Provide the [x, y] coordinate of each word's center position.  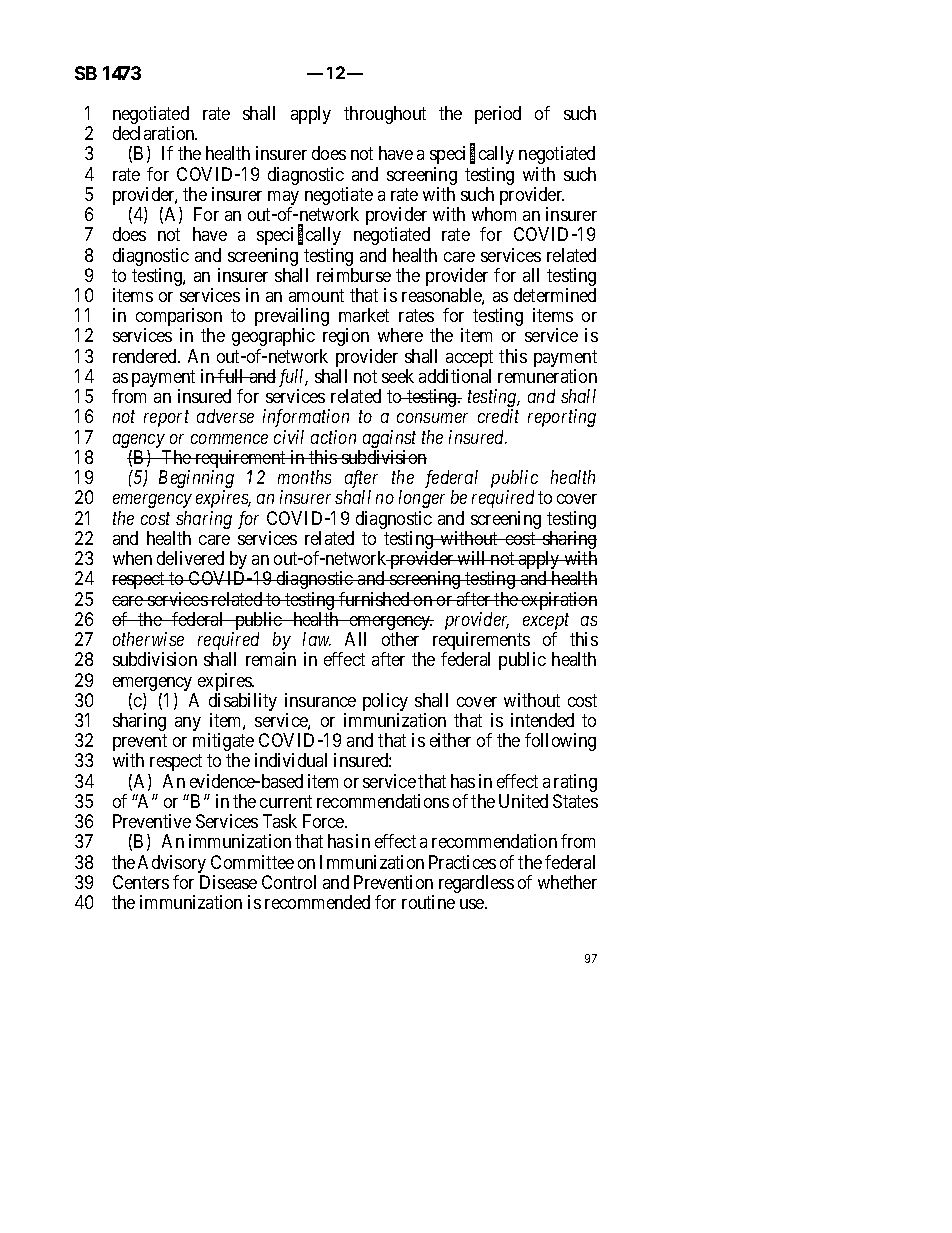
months [304, 477]
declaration [155, 133]
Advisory [172, 865]
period [498, 115]
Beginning [196, 480]
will [472, 558]
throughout [385, 115]
